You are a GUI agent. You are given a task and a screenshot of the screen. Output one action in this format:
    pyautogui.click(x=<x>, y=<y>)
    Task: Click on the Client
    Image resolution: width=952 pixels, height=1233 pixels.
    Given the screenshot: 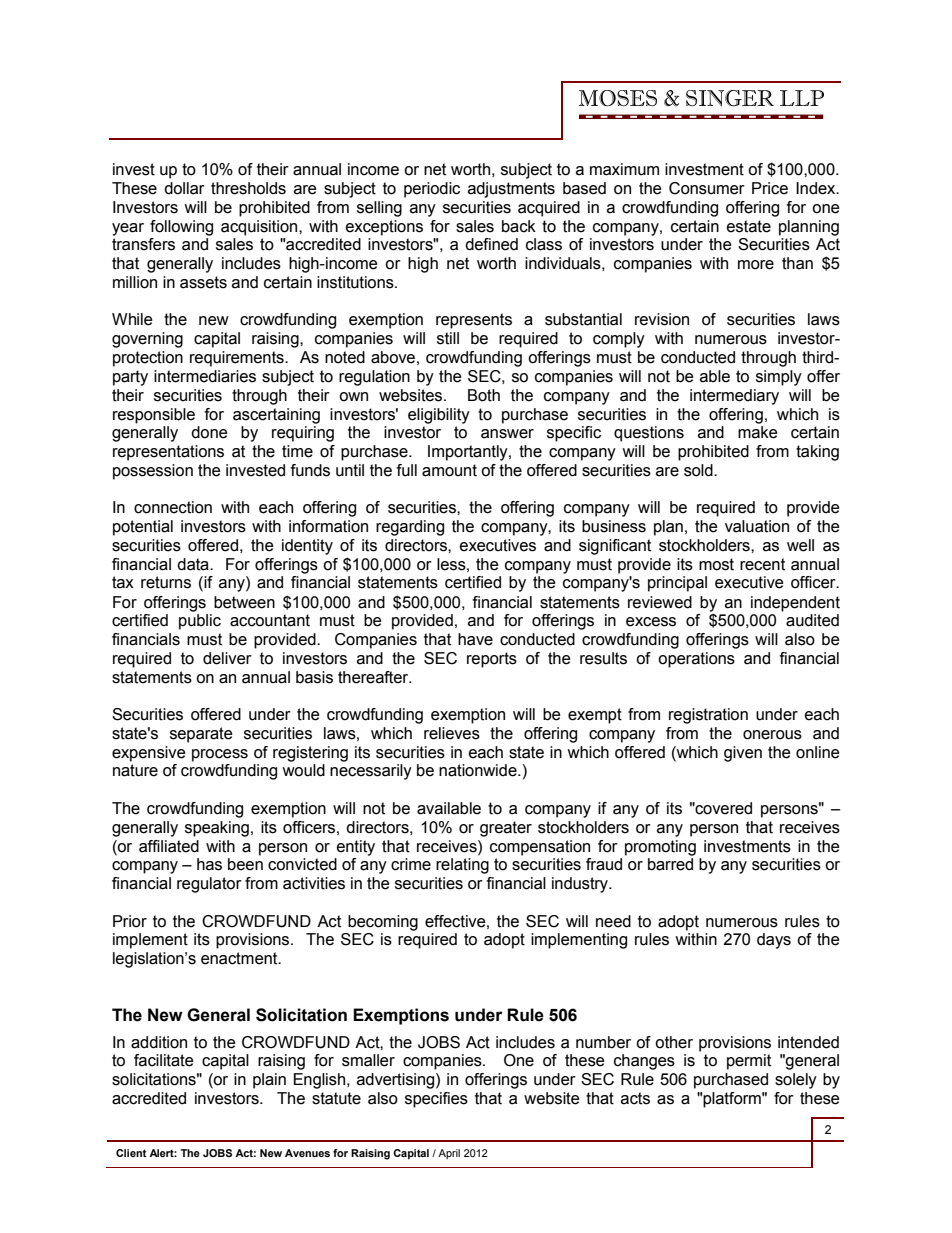 What is the action you would take?
    pyautogui.click(x=131, y=1153)
